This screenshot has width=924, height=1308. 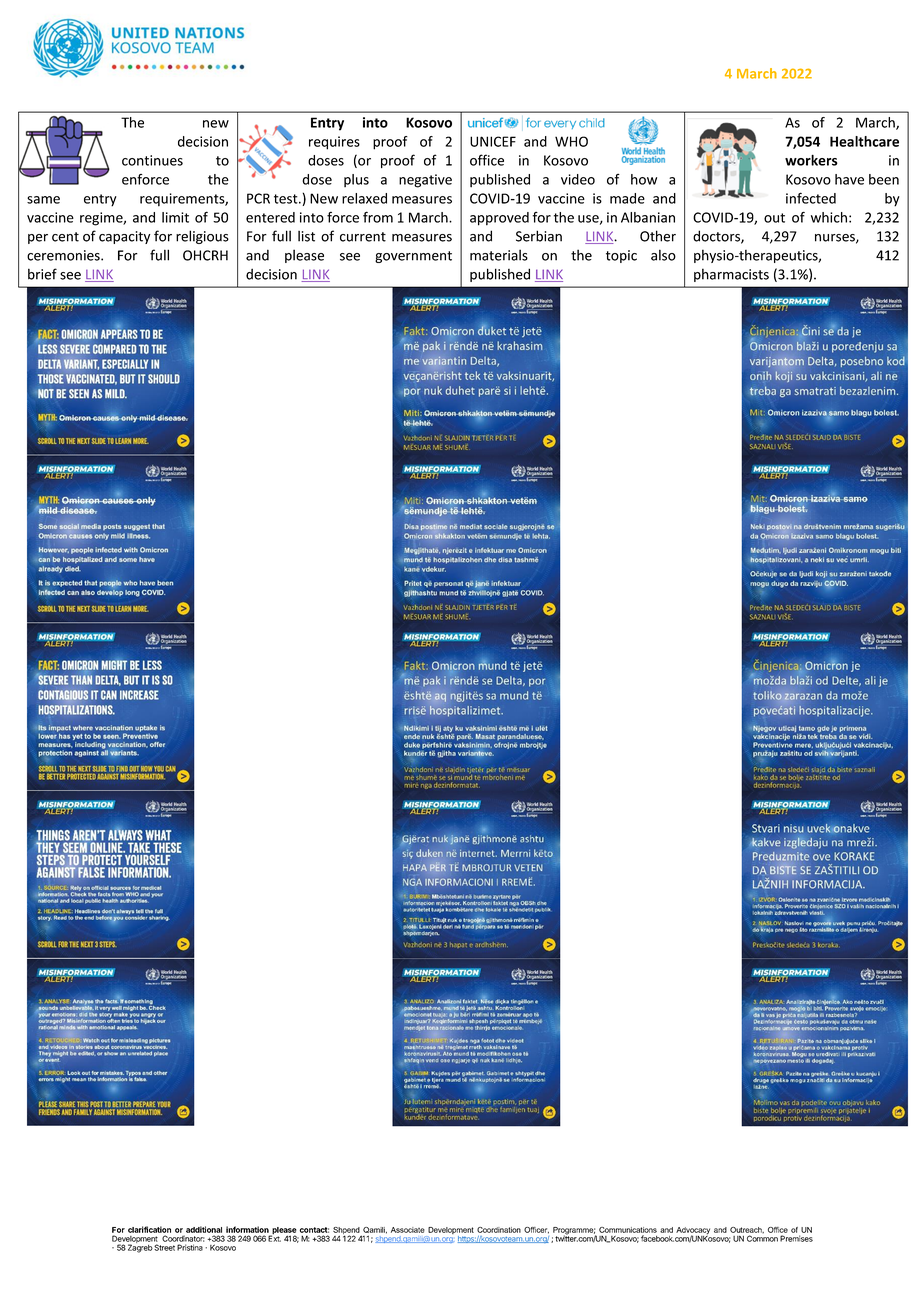 I want to click on Premises, so click(x=796, y=1238).
